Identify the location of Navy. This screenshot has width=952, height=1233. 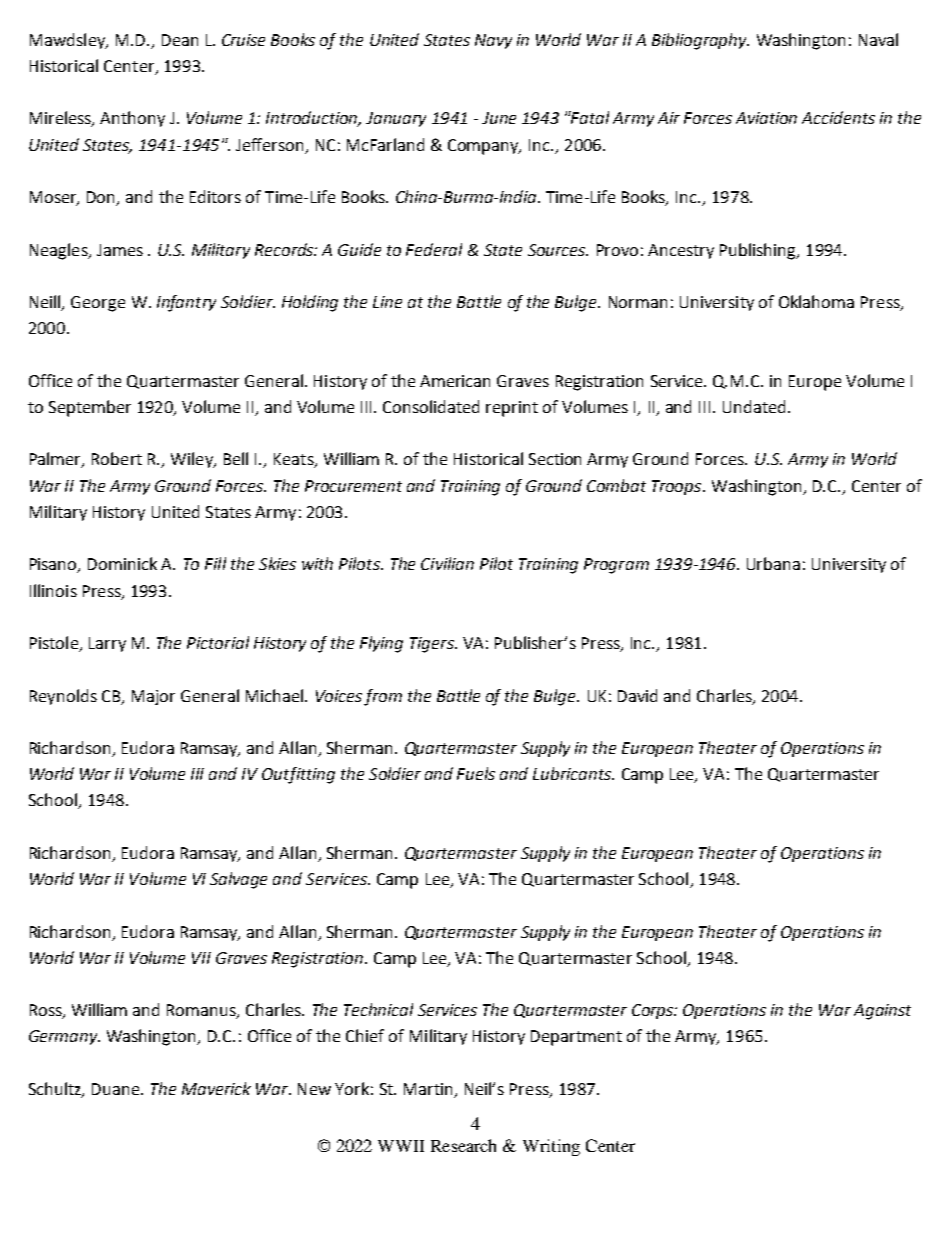
(493, 41).
